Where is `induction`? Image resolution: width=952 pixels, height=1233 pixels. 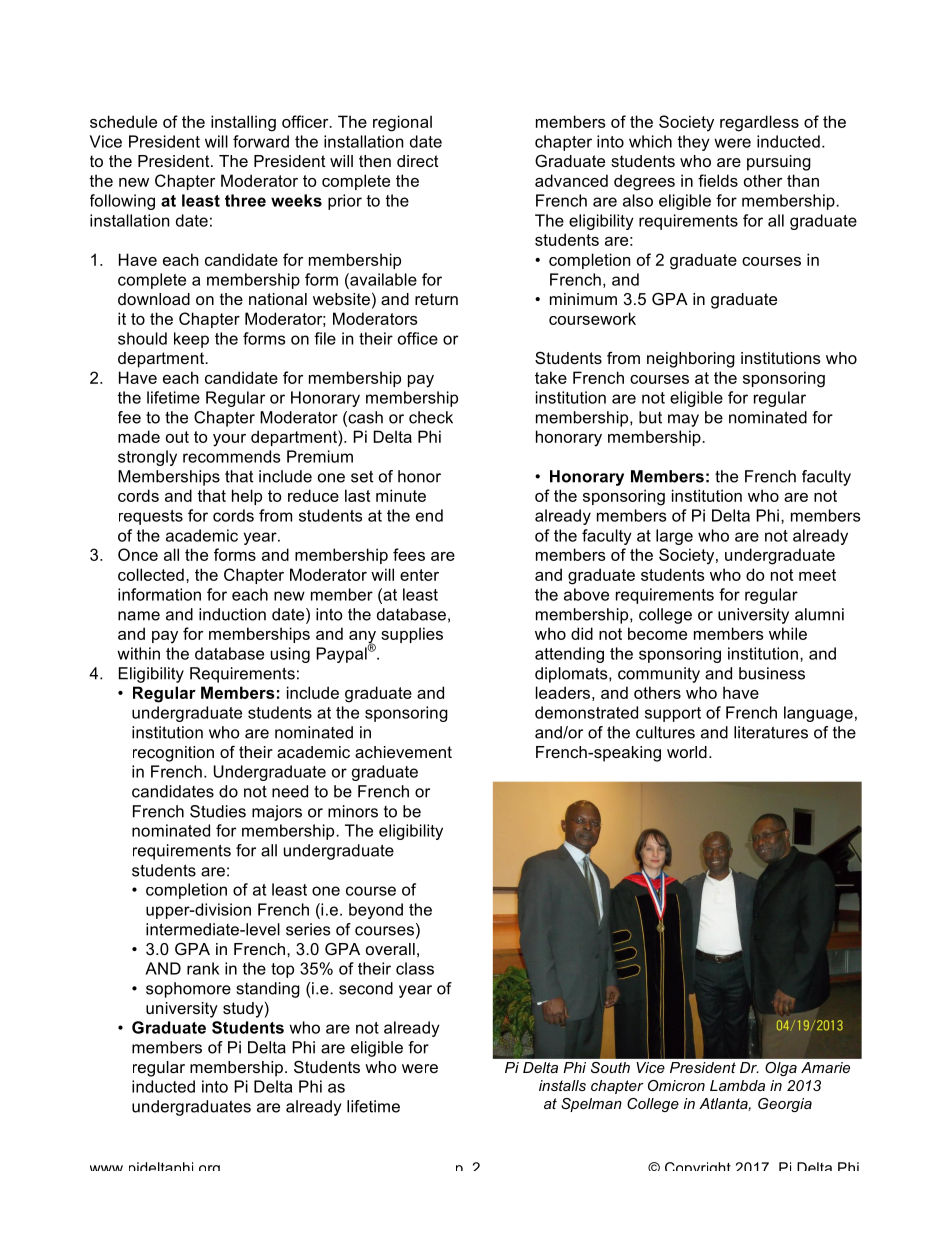 induction is located at coordinates (232, 614).
